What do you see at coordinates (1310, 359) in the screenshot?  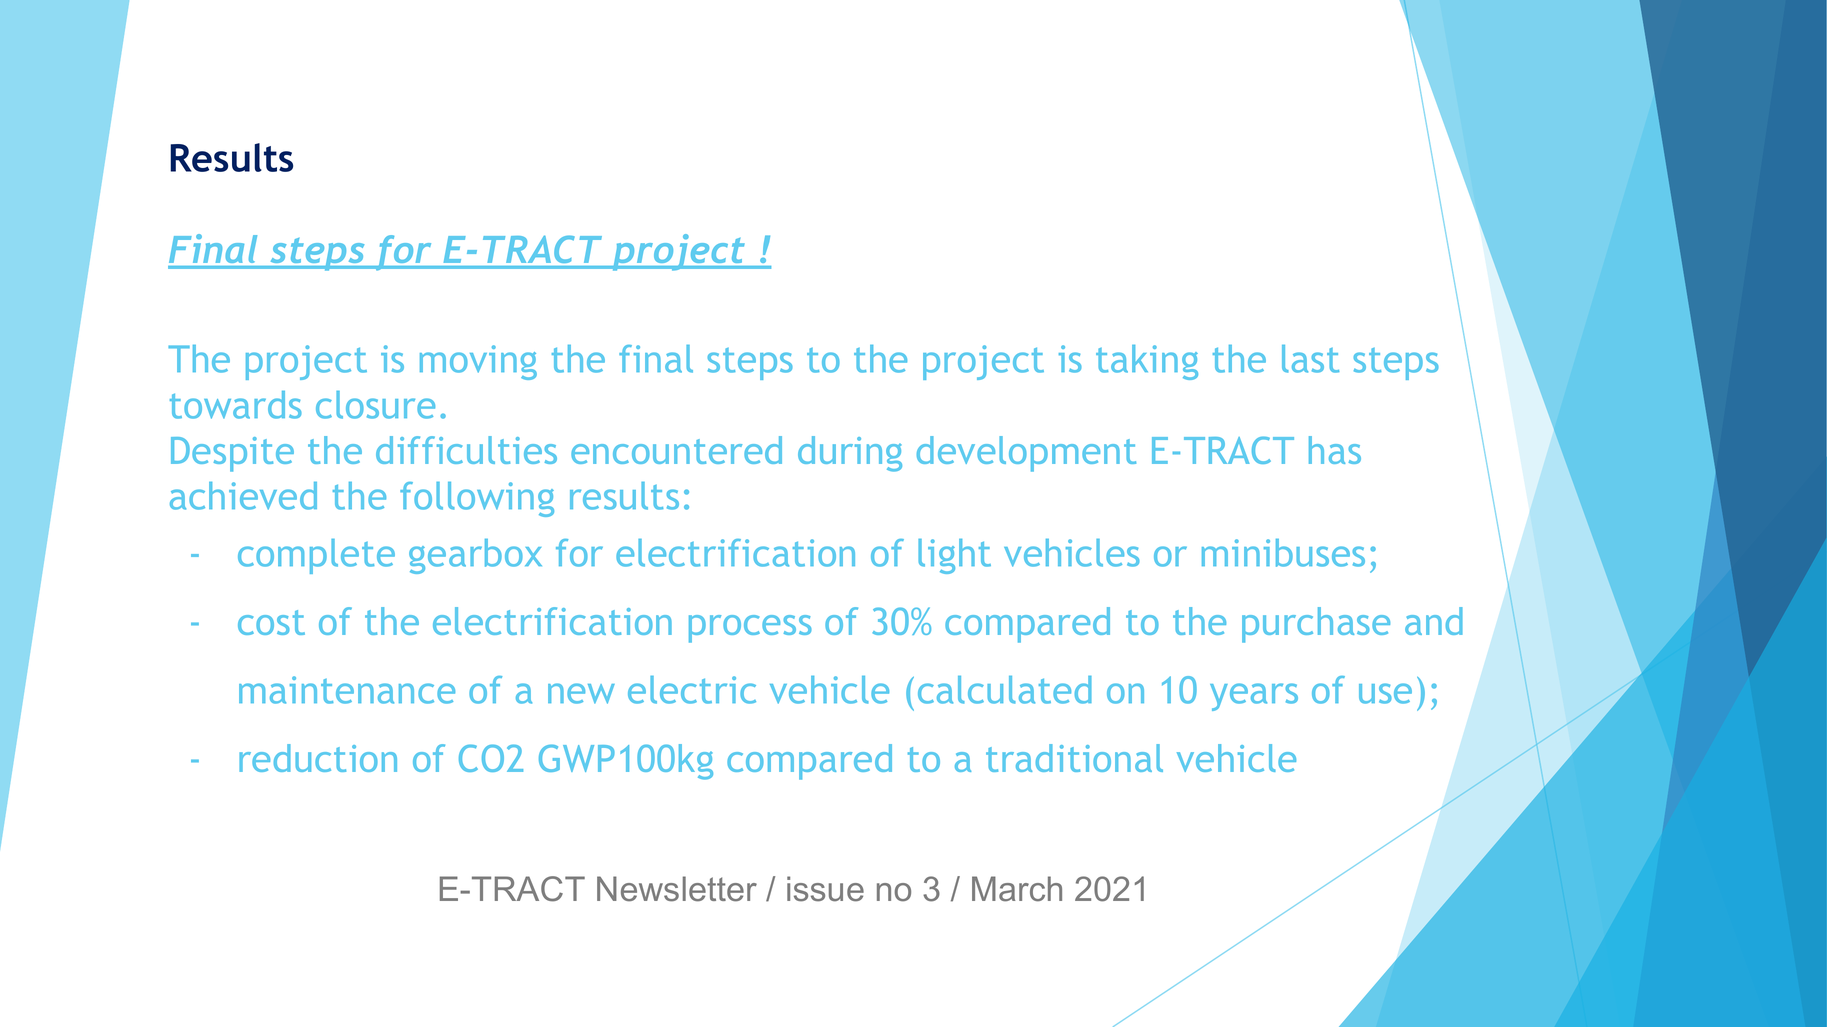 I see `last` at bounding box center [1310, 359].
